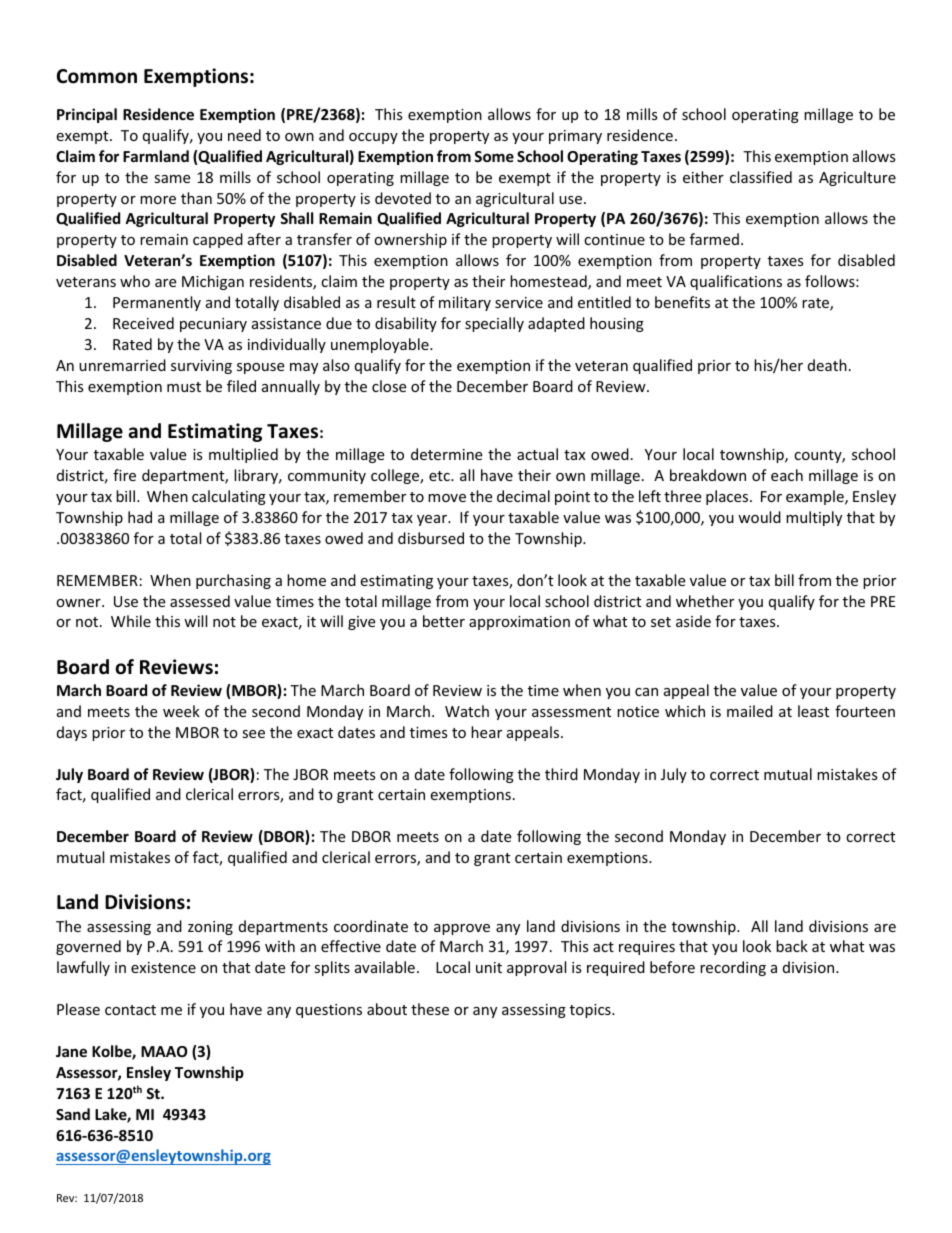  Describe the element at coordinates (750, 711) in the image. I see `mailed` at that location.
